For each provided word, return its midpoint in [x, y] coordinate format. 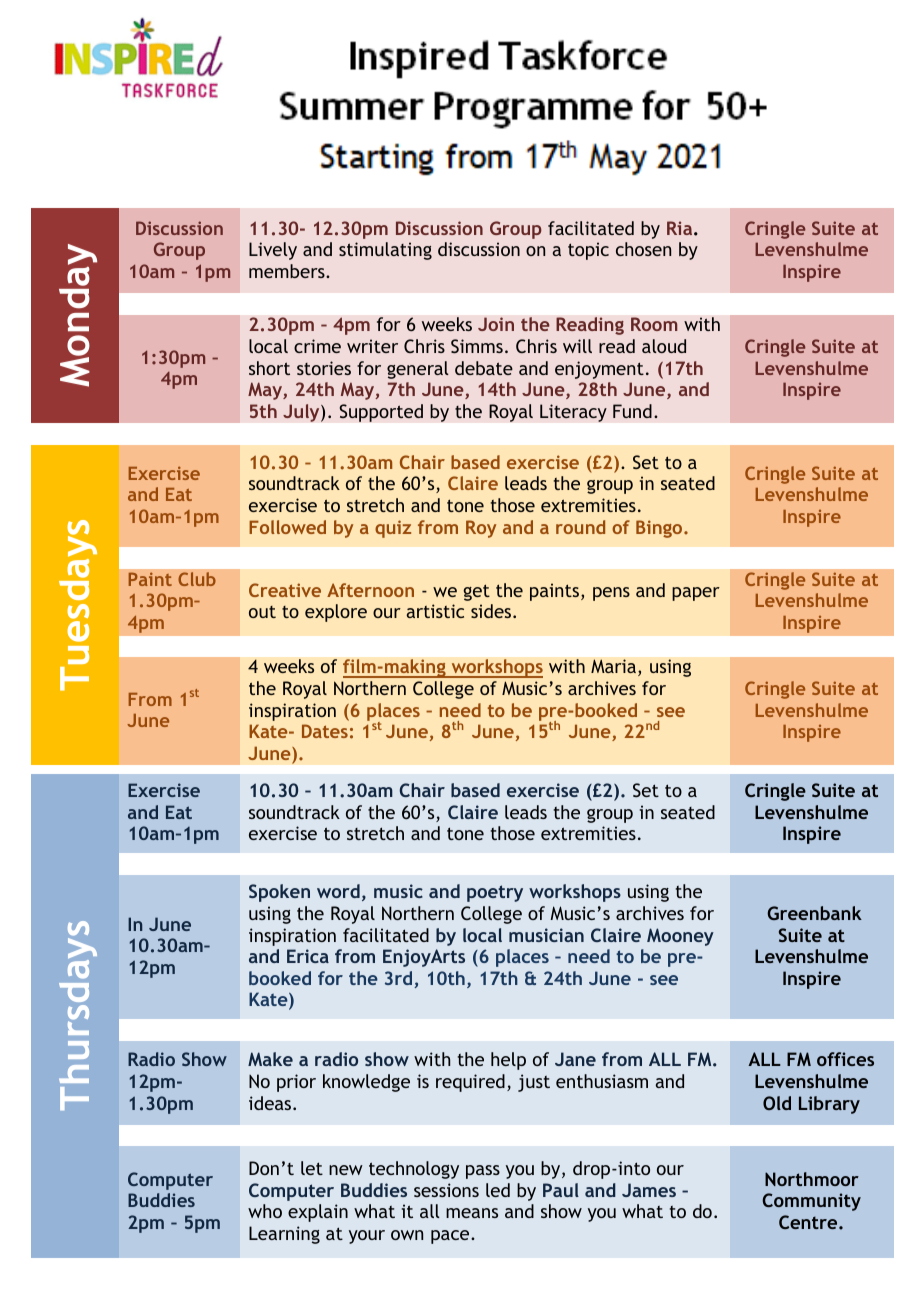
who [265, 1211]
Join [496, 324]
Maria [613, 666]
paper [696, 594]
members [288, 271]
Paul [561, 1190]
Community [811, 1202]
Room [654, 324]
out [262, 612]
